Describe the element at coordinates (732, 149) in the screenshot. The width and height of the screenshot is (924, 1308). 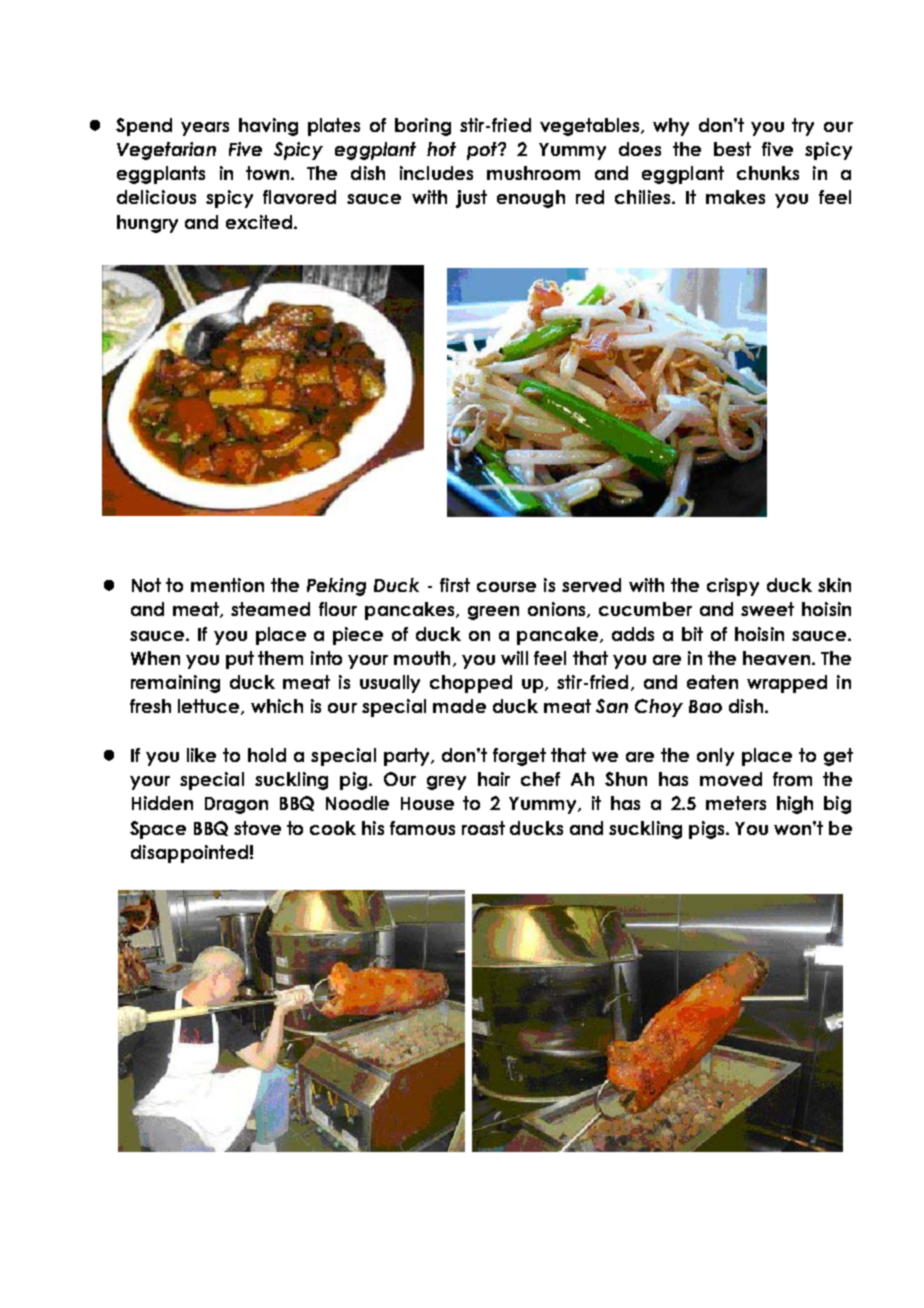
I see `best` at that location.
